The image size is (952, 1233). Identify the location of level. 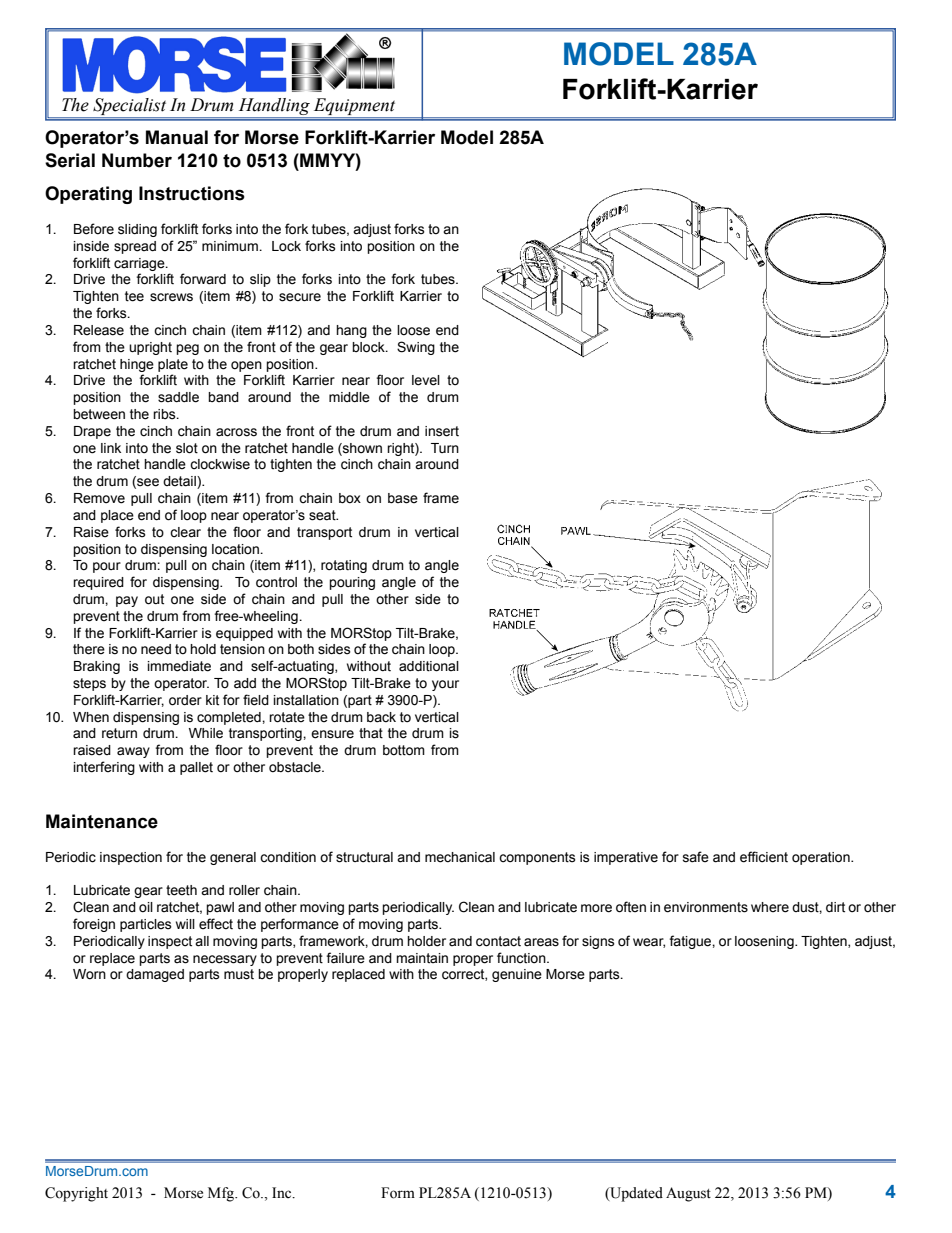
(426, 380).
